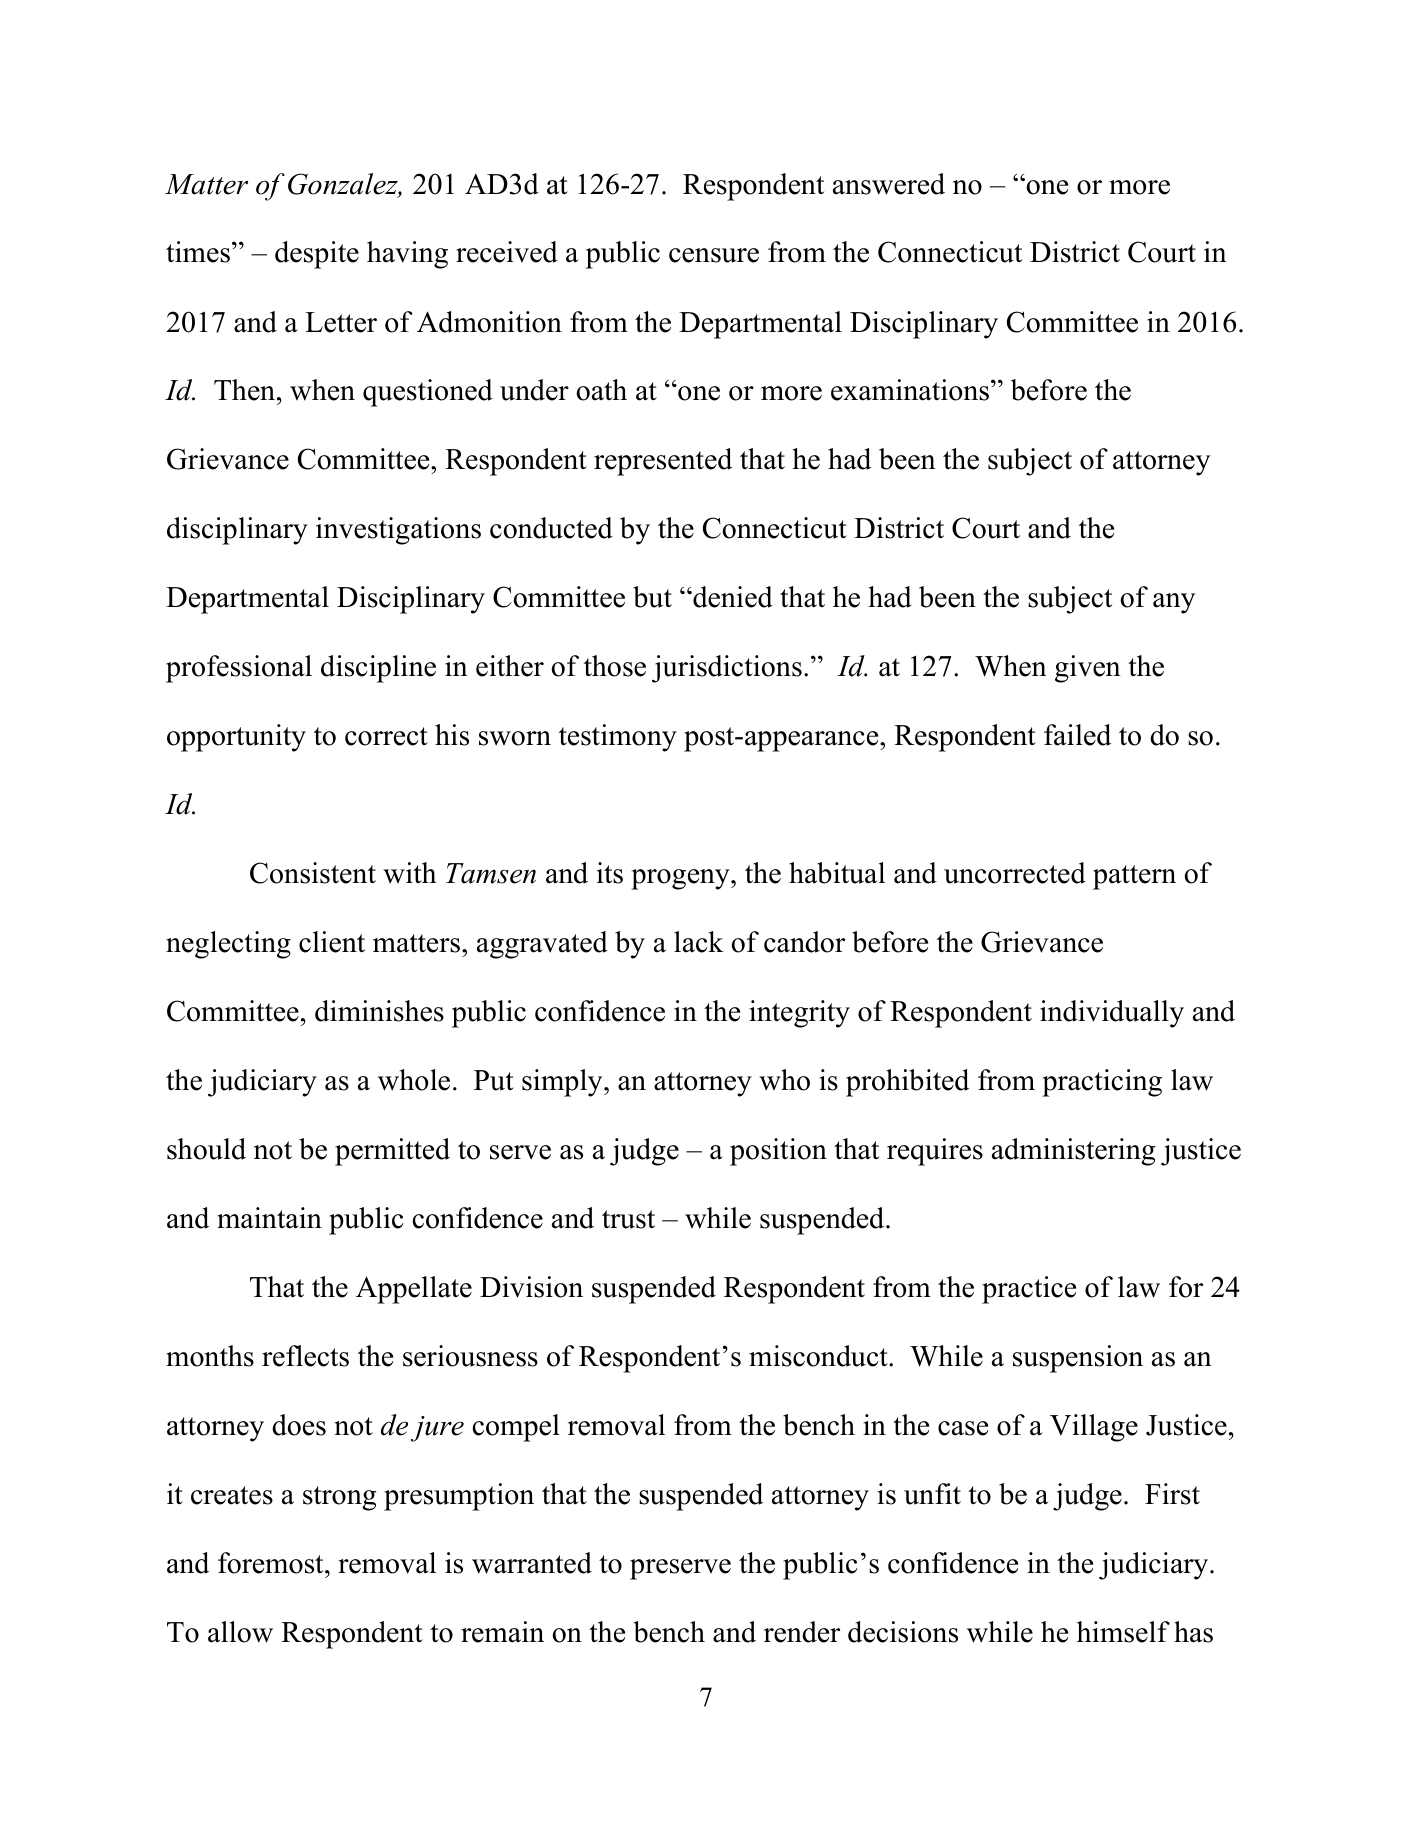 The image size is (1412, 1827). Describe the element at coordinates (681, 879) in the screenshot. I see `progeny` at that location.
